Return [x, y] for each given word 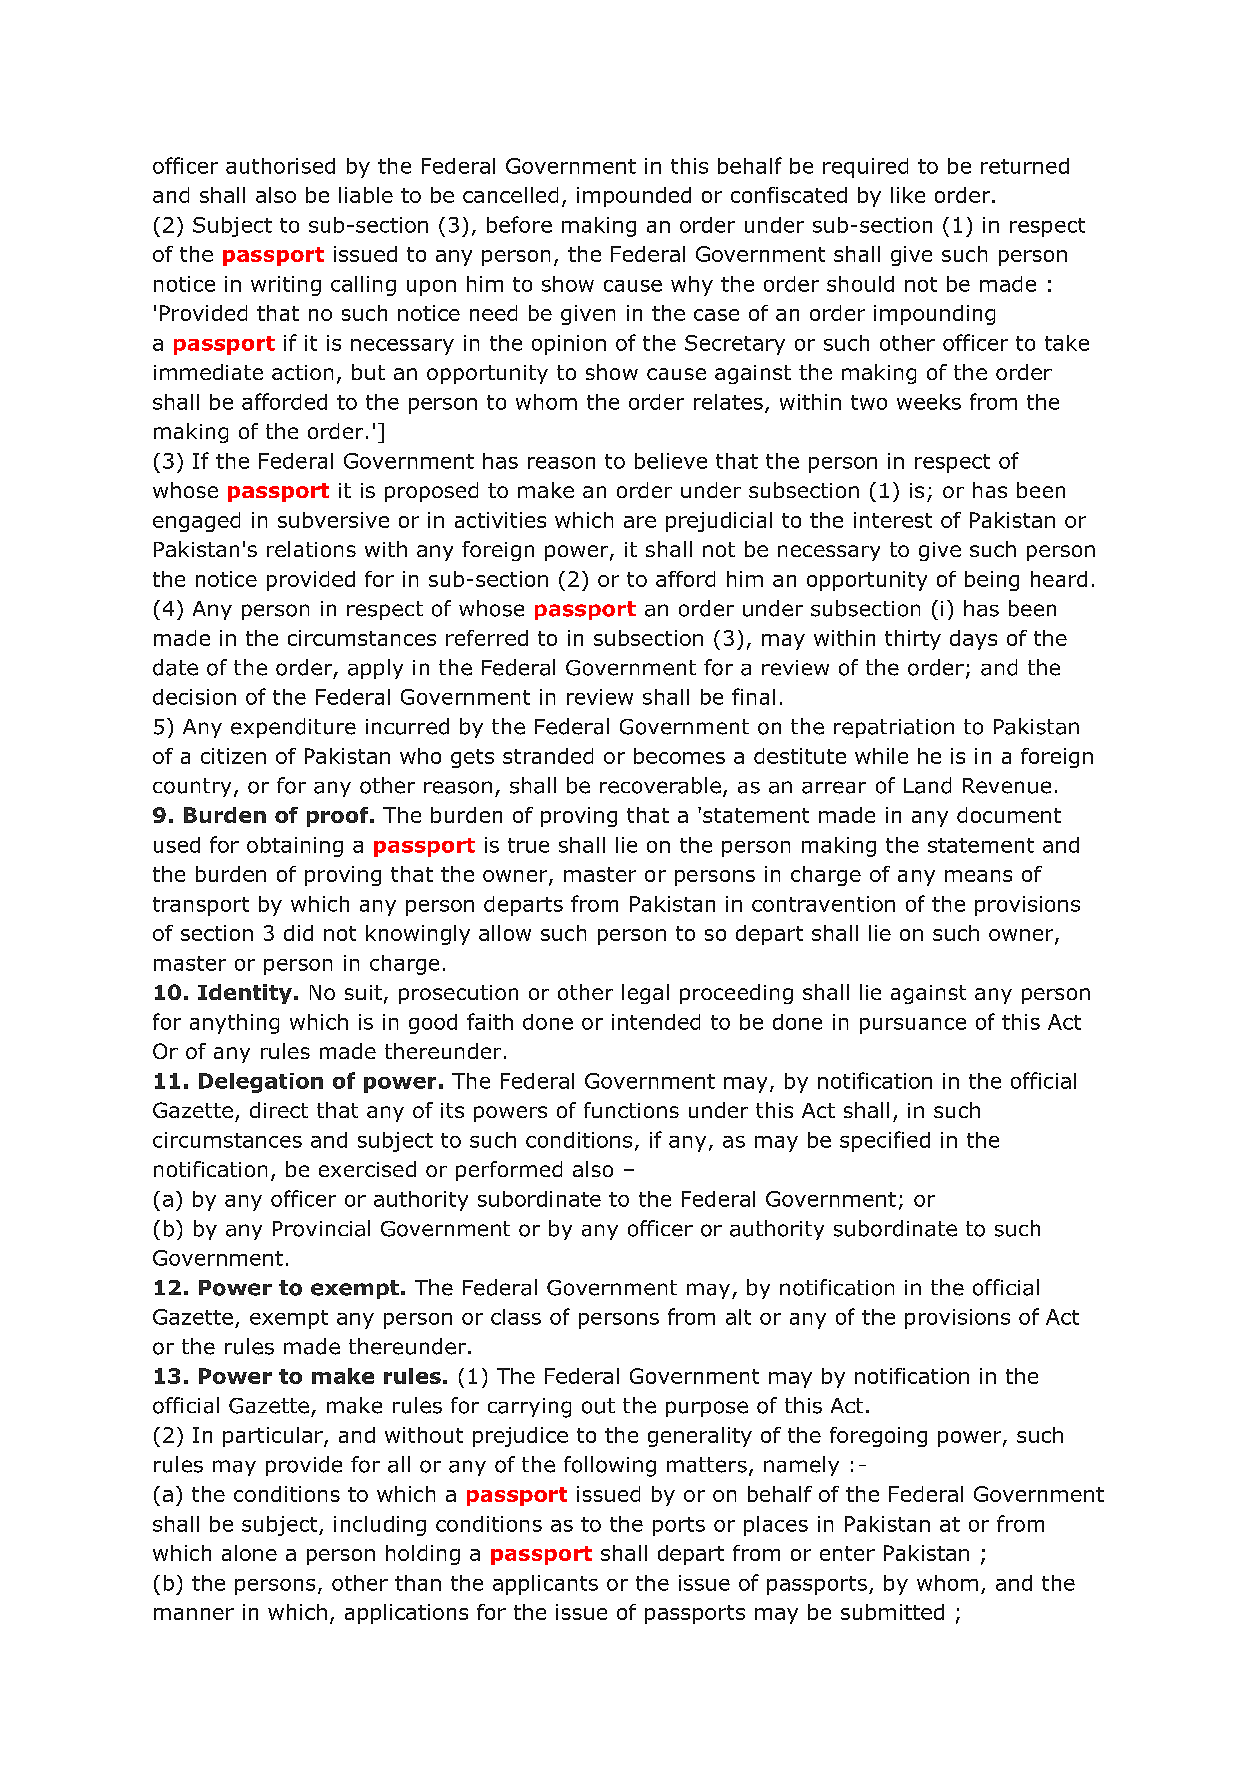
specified [885, 1141]
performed [509, 1171]
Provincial [321, 1228]
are [640, 522]
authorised [280, 166]
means [978, 876]
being [992, 581]
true [528, 845]
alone [249, 1553]
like [908, 195]
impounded [634, 197]
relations [311, 549]
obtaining [295, 847]
